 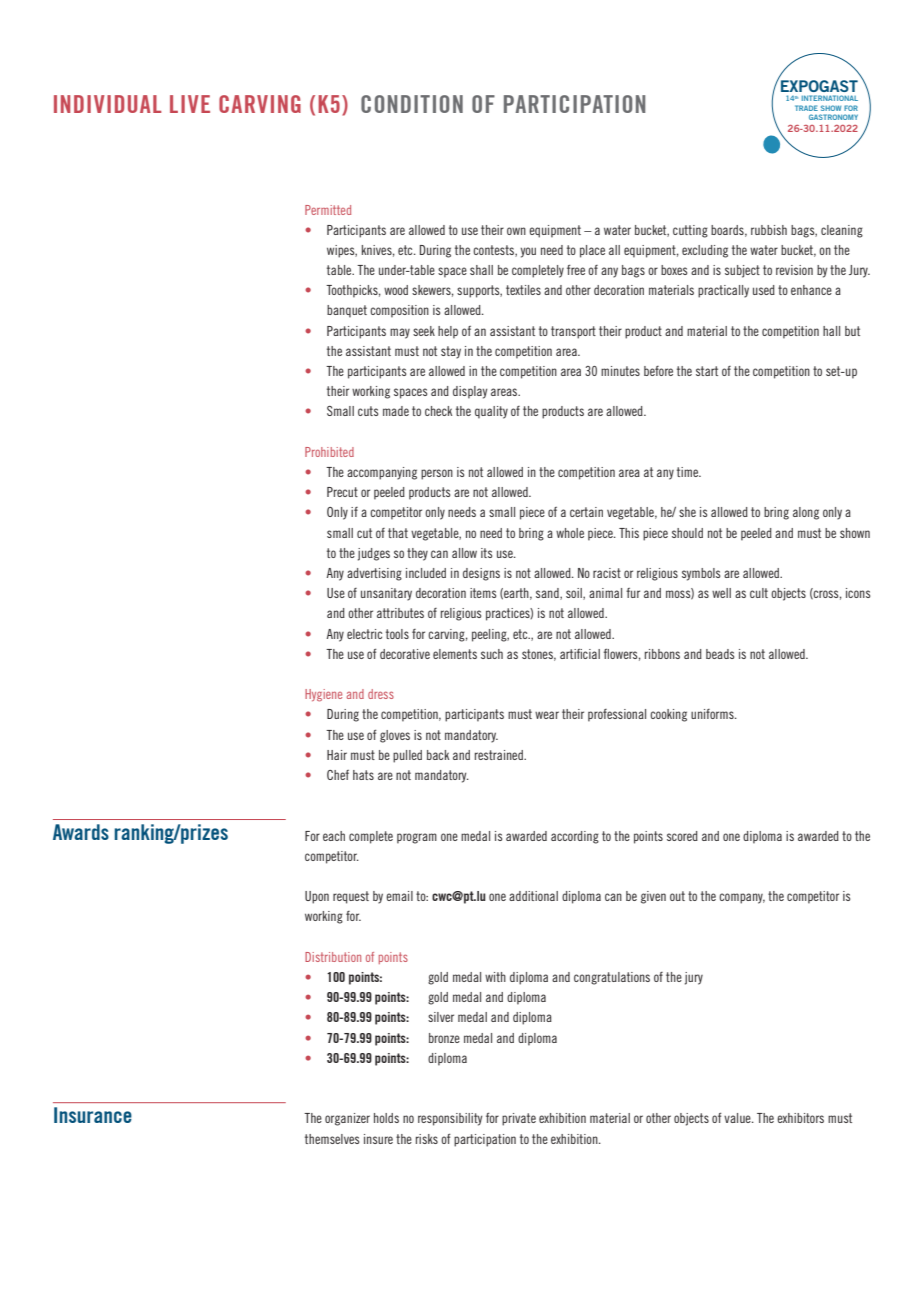 What do you see at coordinates (190, 104) in the screenshot?
I see `LIVE` at bounding box center [190, 104].
